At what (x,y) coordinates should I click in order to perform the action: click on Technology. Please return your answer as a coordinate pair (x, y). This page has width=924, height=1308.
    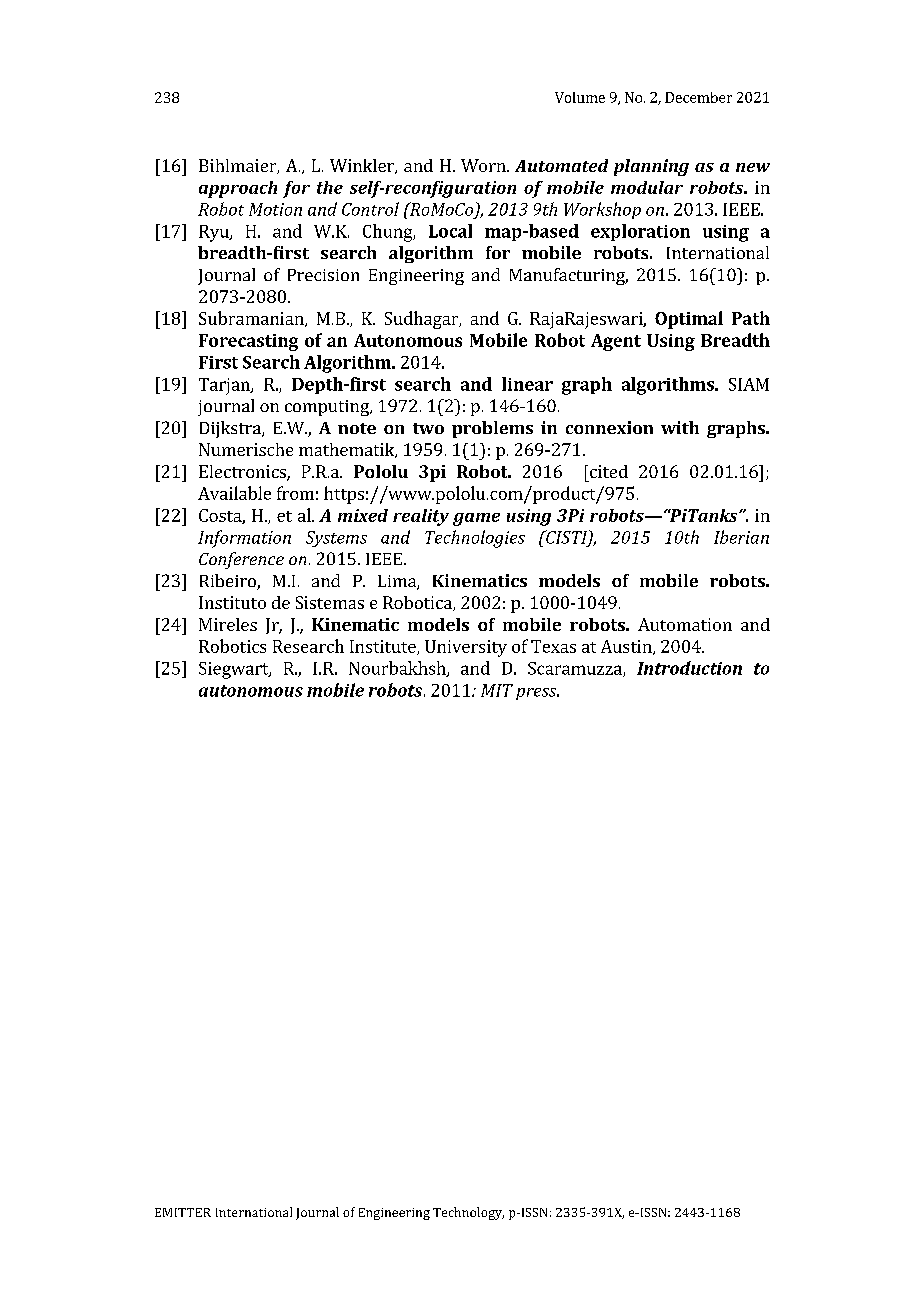
    Looking at the image, I should click on (468, 1213).
